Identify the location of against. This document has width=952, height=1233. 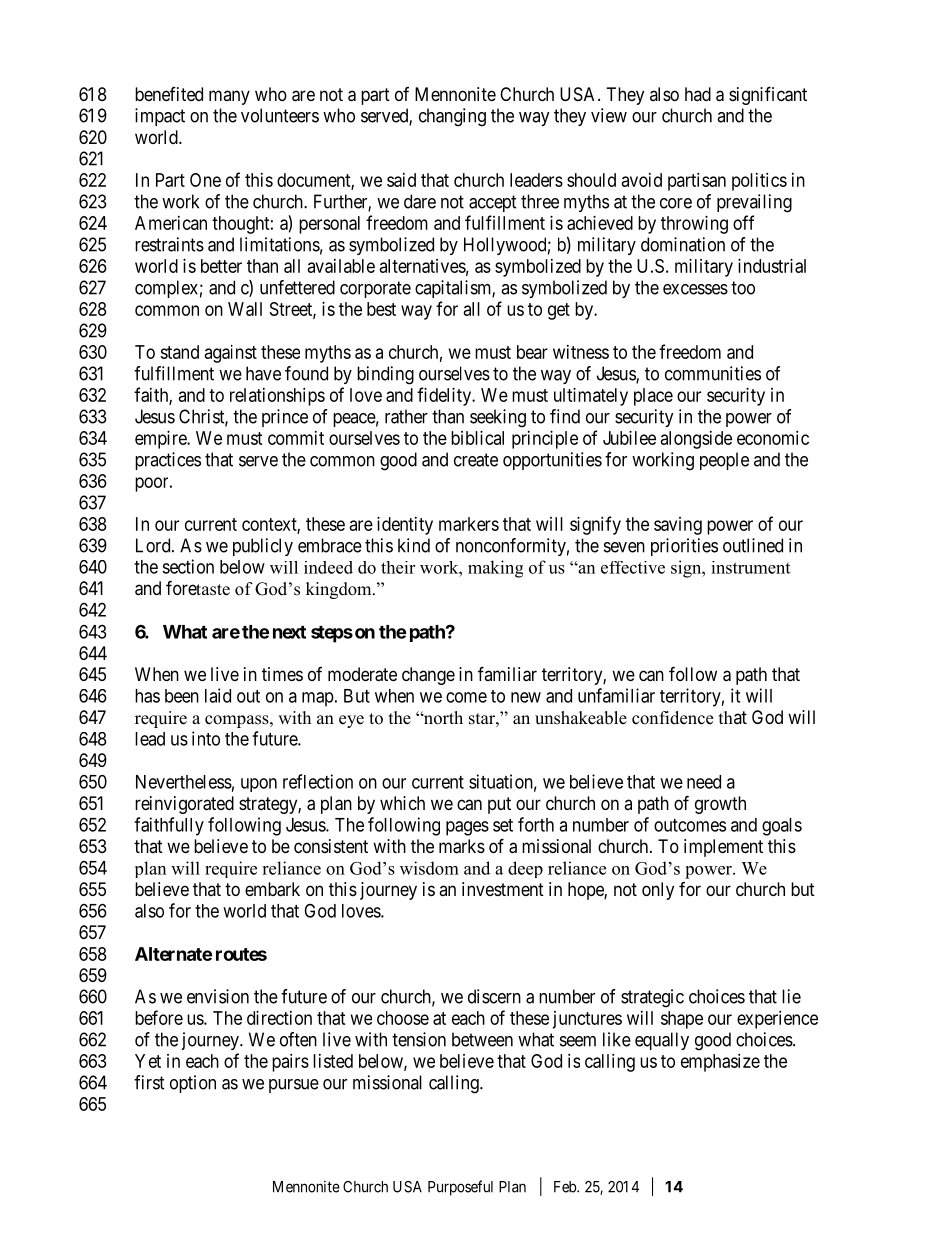
(231, 354).
